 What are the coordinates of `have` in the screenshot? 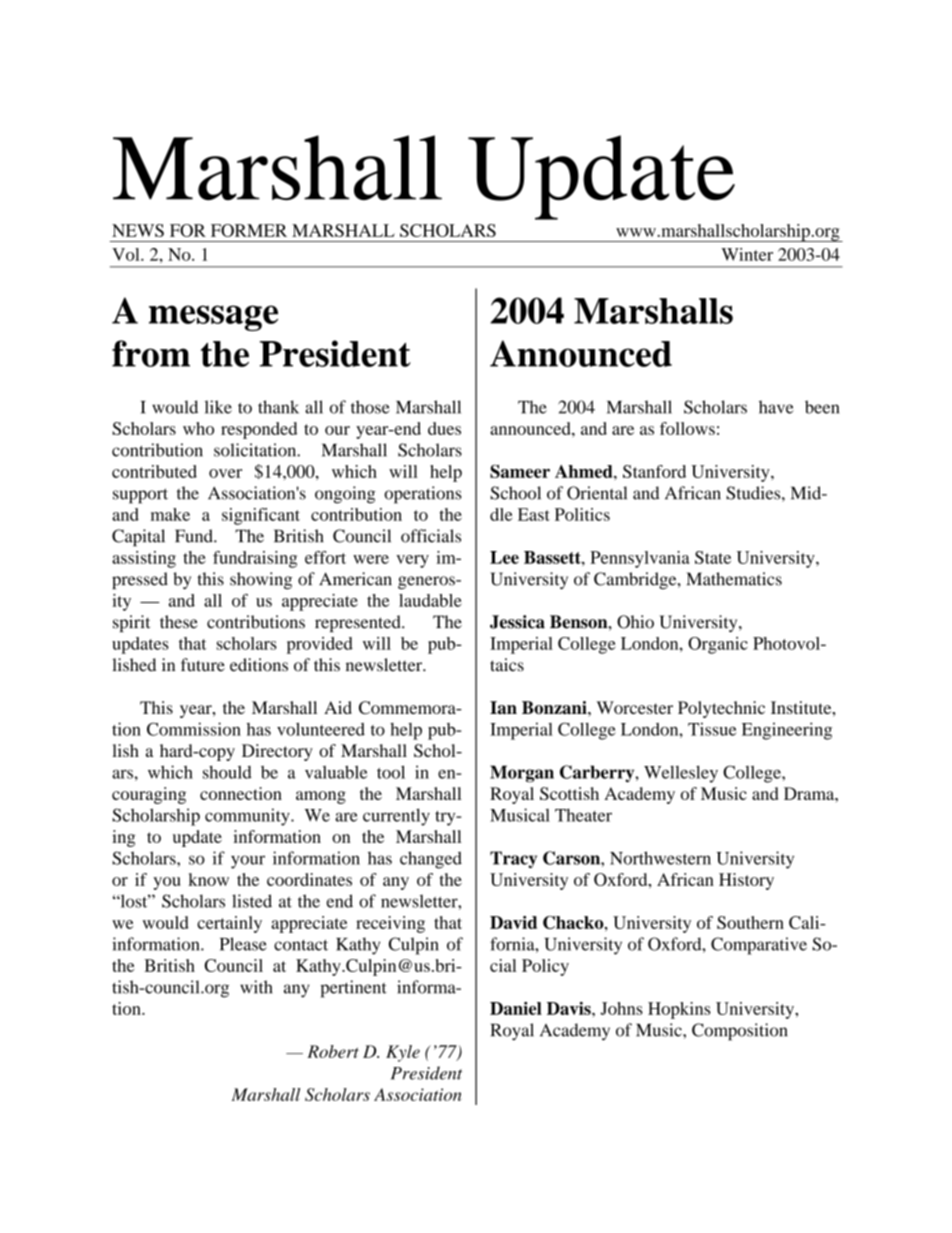 It's located at (776, 407).
